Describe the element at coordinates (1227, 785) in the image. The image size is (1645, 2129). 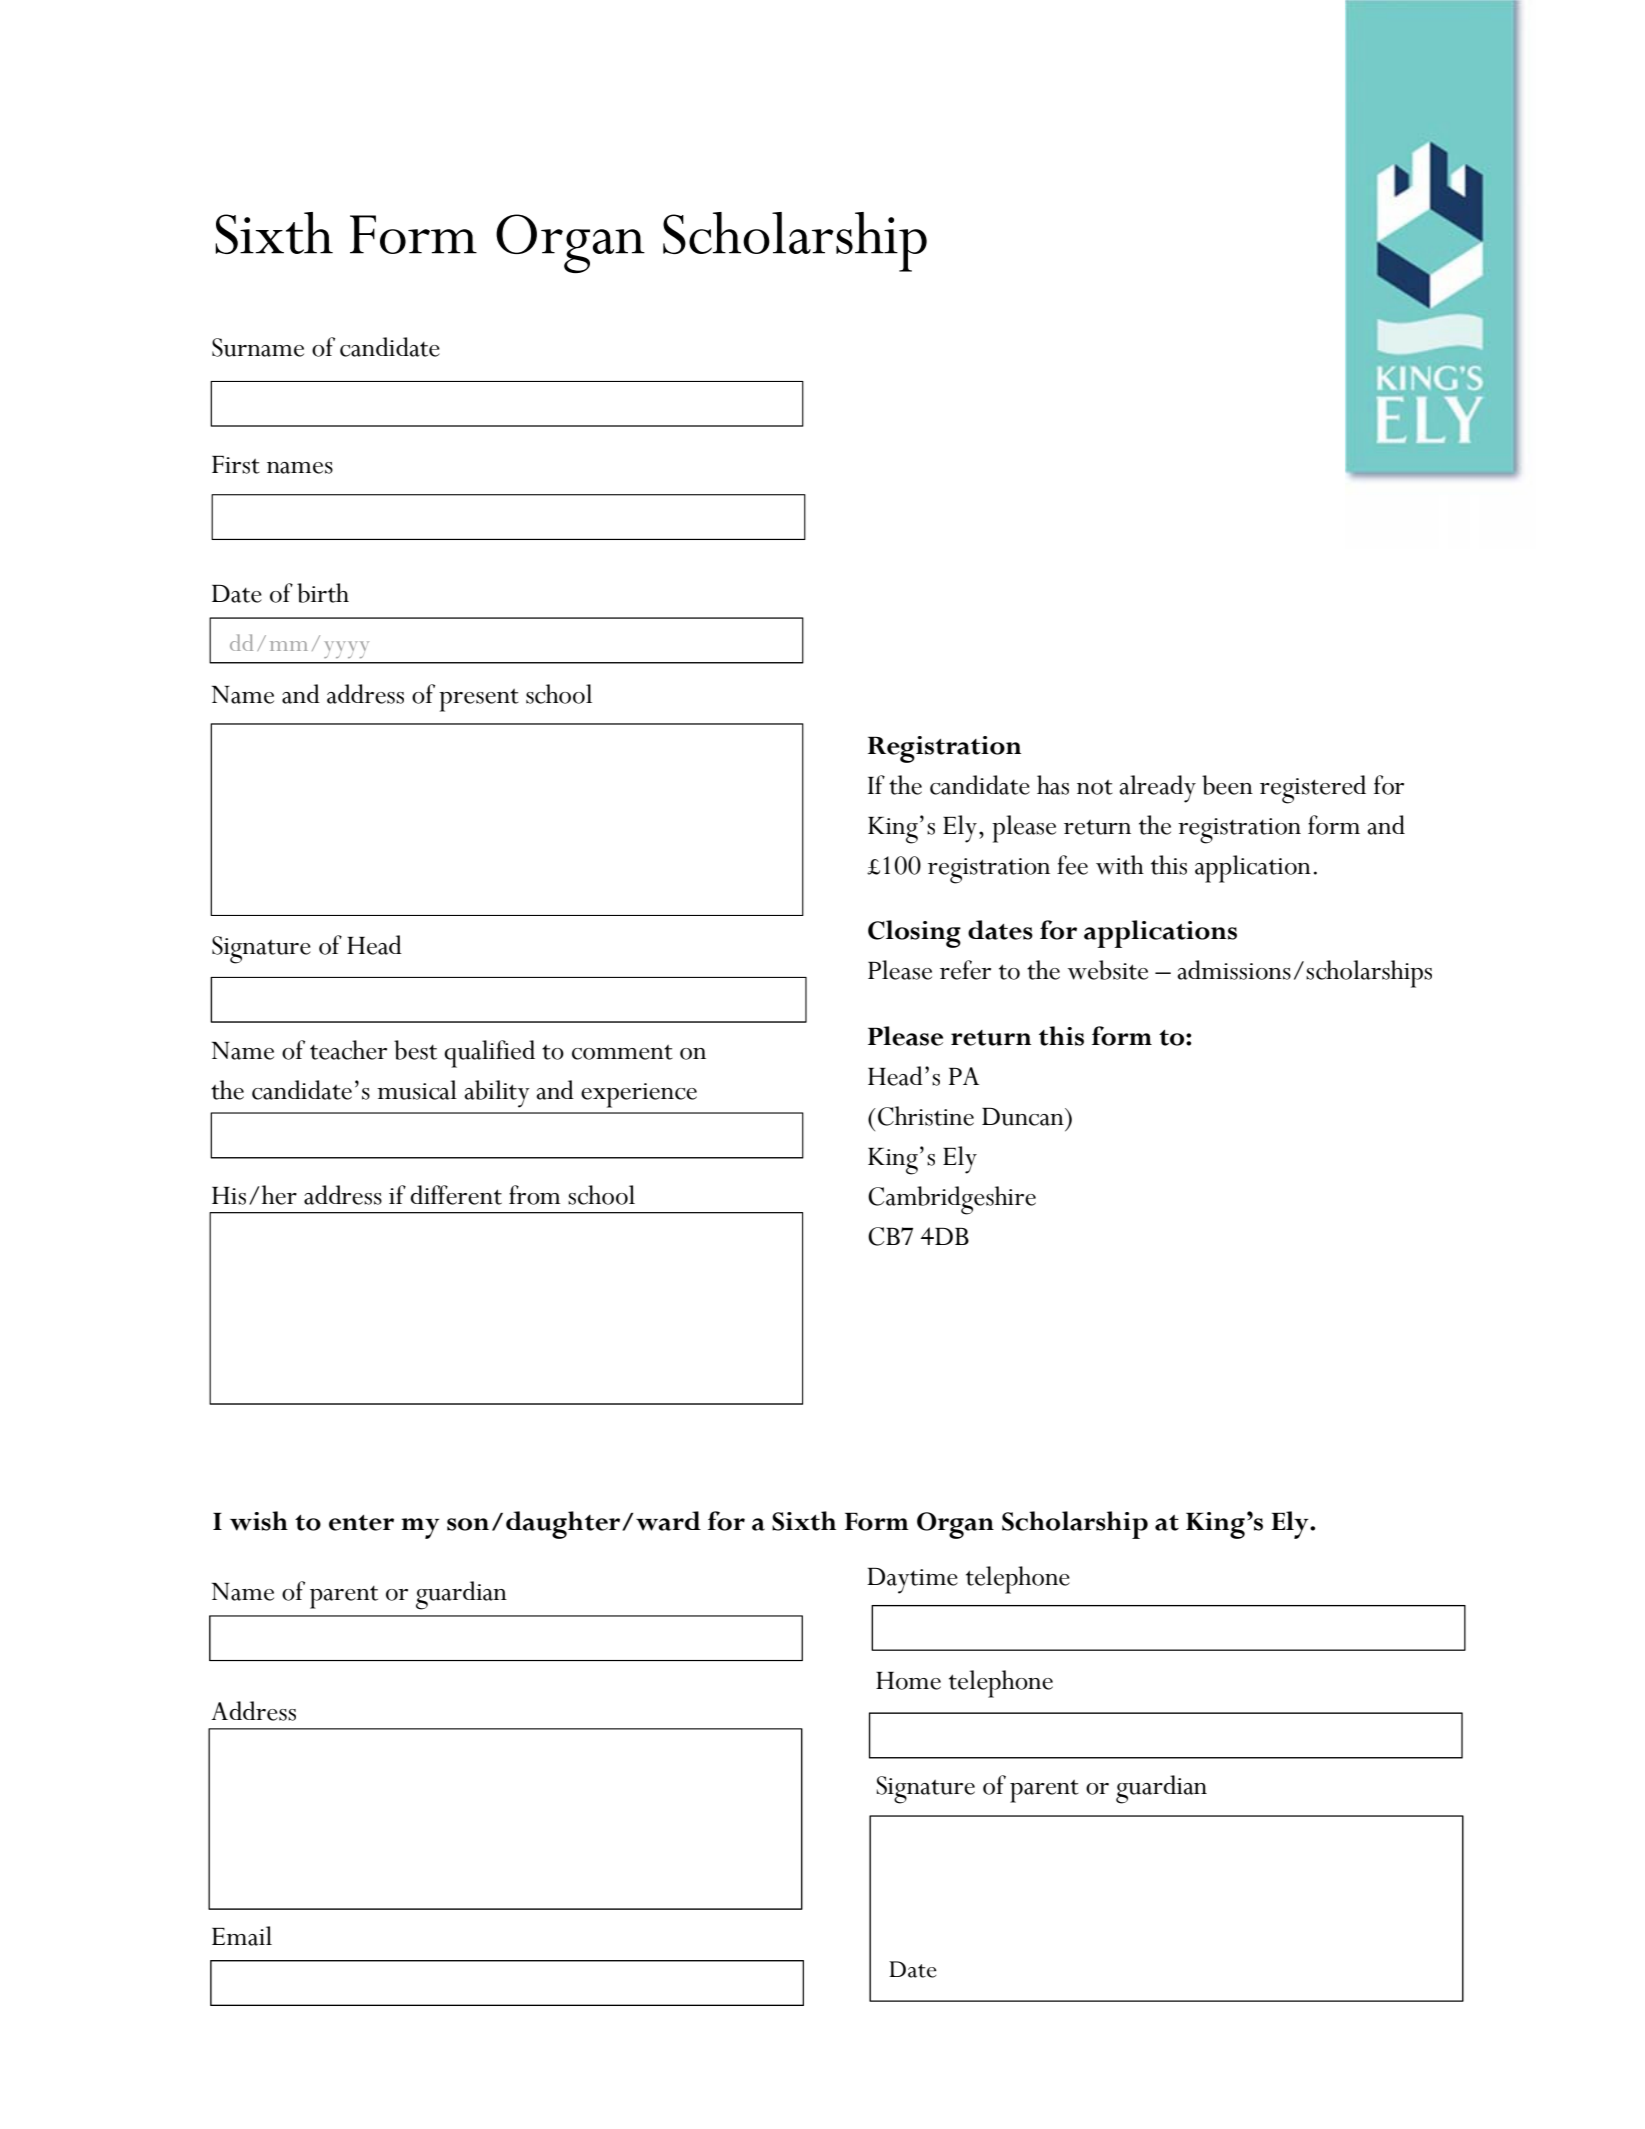
I see `been` at that location.
